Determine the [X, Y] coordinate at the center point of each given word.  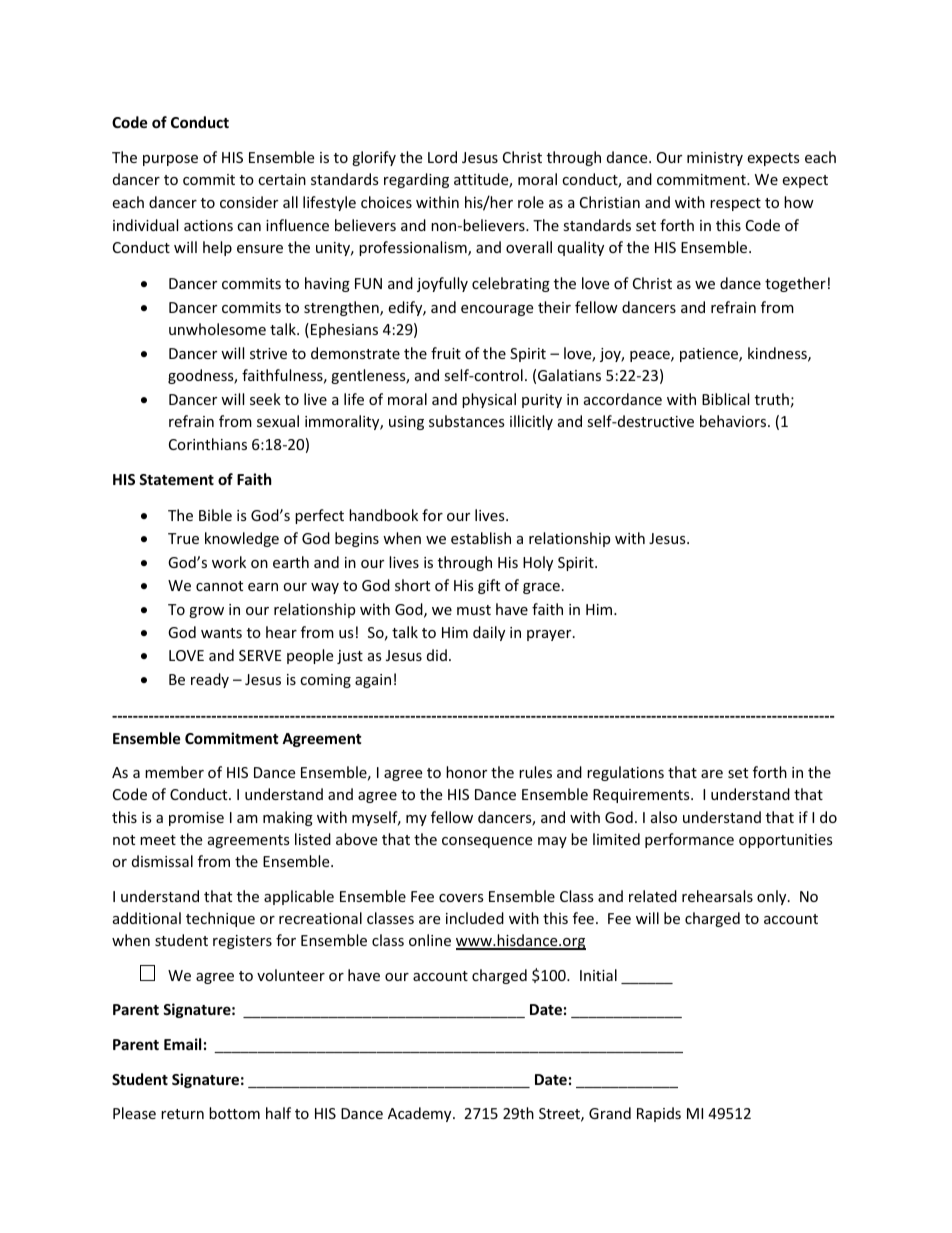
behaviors [734, 421]
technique [220, 919]
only [773, 897]
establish [481, 538]
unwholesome [217, 329]
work [229, 562]
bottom [234, 1113]
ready [210, 680]
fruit [446, 353]
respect [735, 204]
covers [461, 898]
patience [710, 355]
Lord [442, 157]
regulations [625, 773]
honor [466, 772]
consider [249, 202]
